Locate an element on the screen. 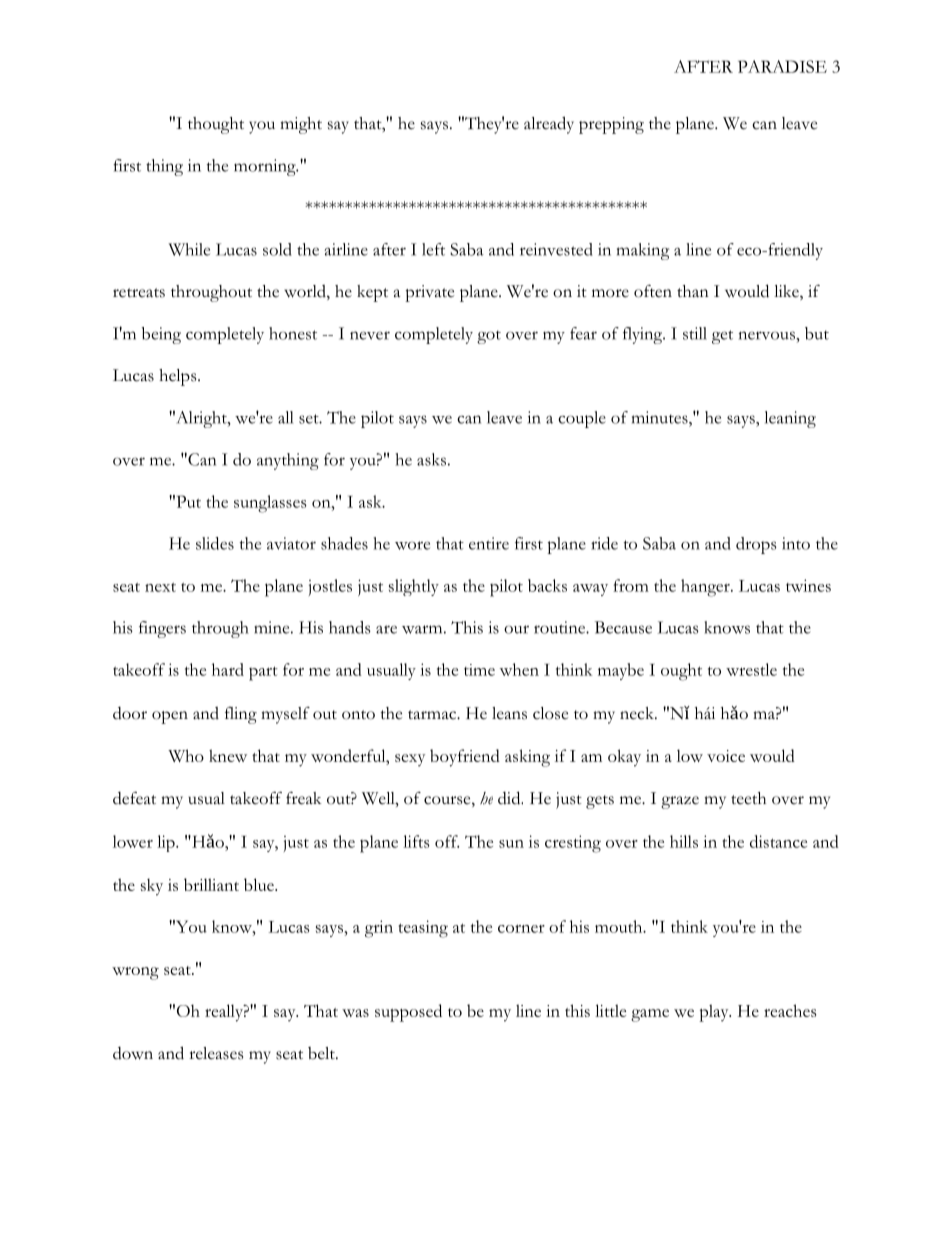 The width and height of the screenshot is (952, 1233). supposed is located at coordinates (408, 1013).
